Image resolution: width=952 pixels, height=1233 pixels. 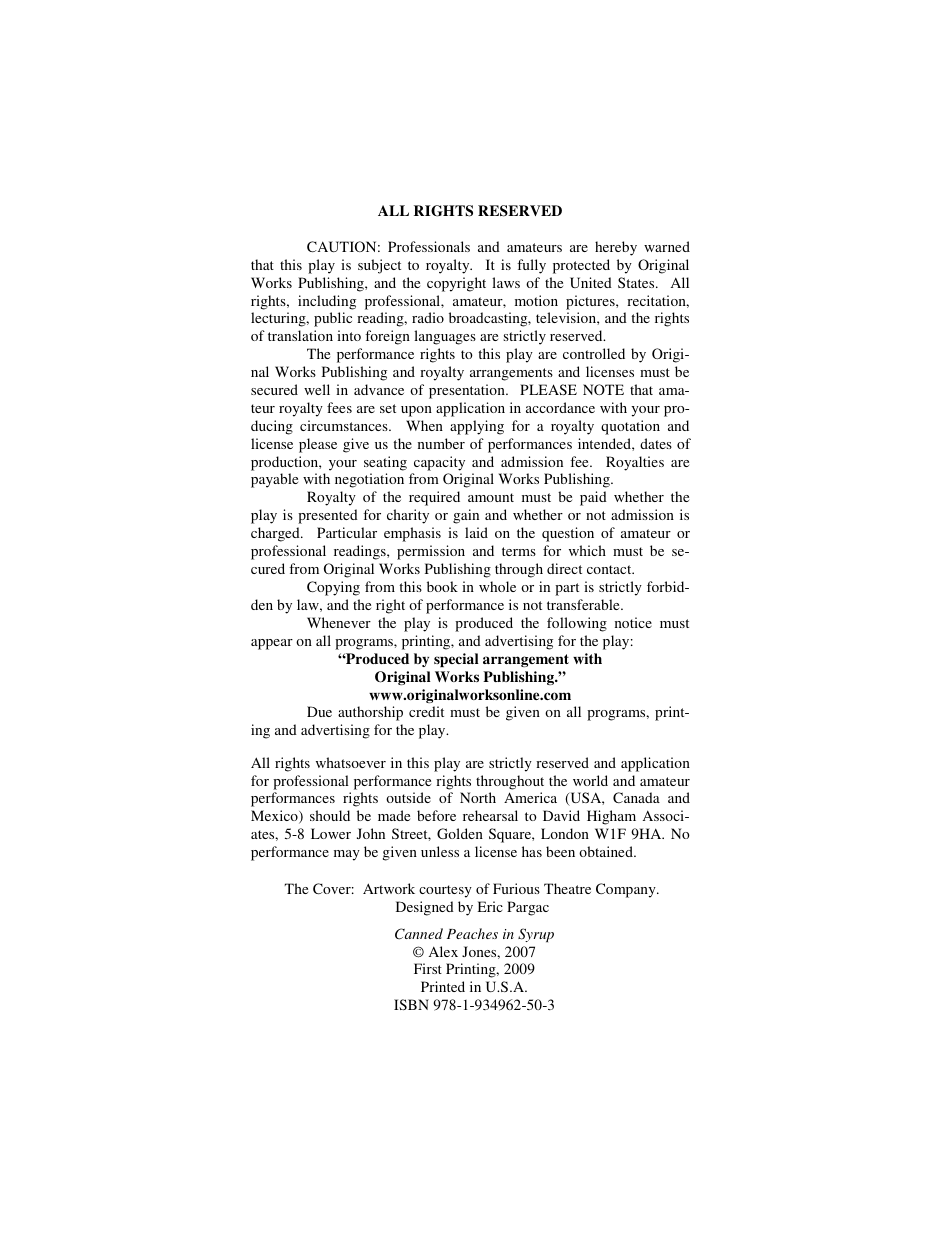 What do you see at coordinates (339, 407) in the page?
I see `fees` at bounding box center [339, 407].
